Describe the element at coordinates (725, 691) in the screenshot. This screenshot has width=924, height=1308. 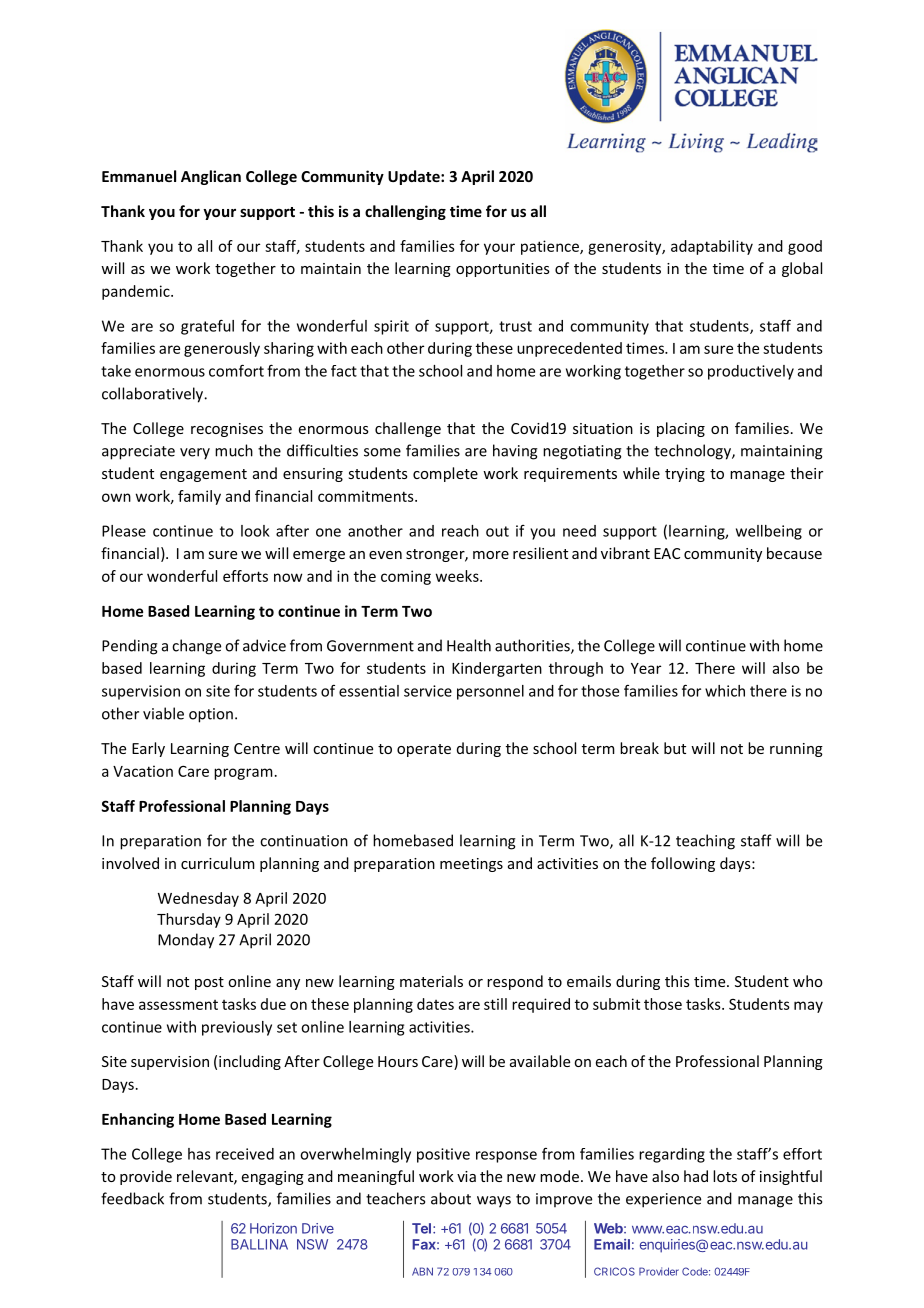
I see `which` at that location.
